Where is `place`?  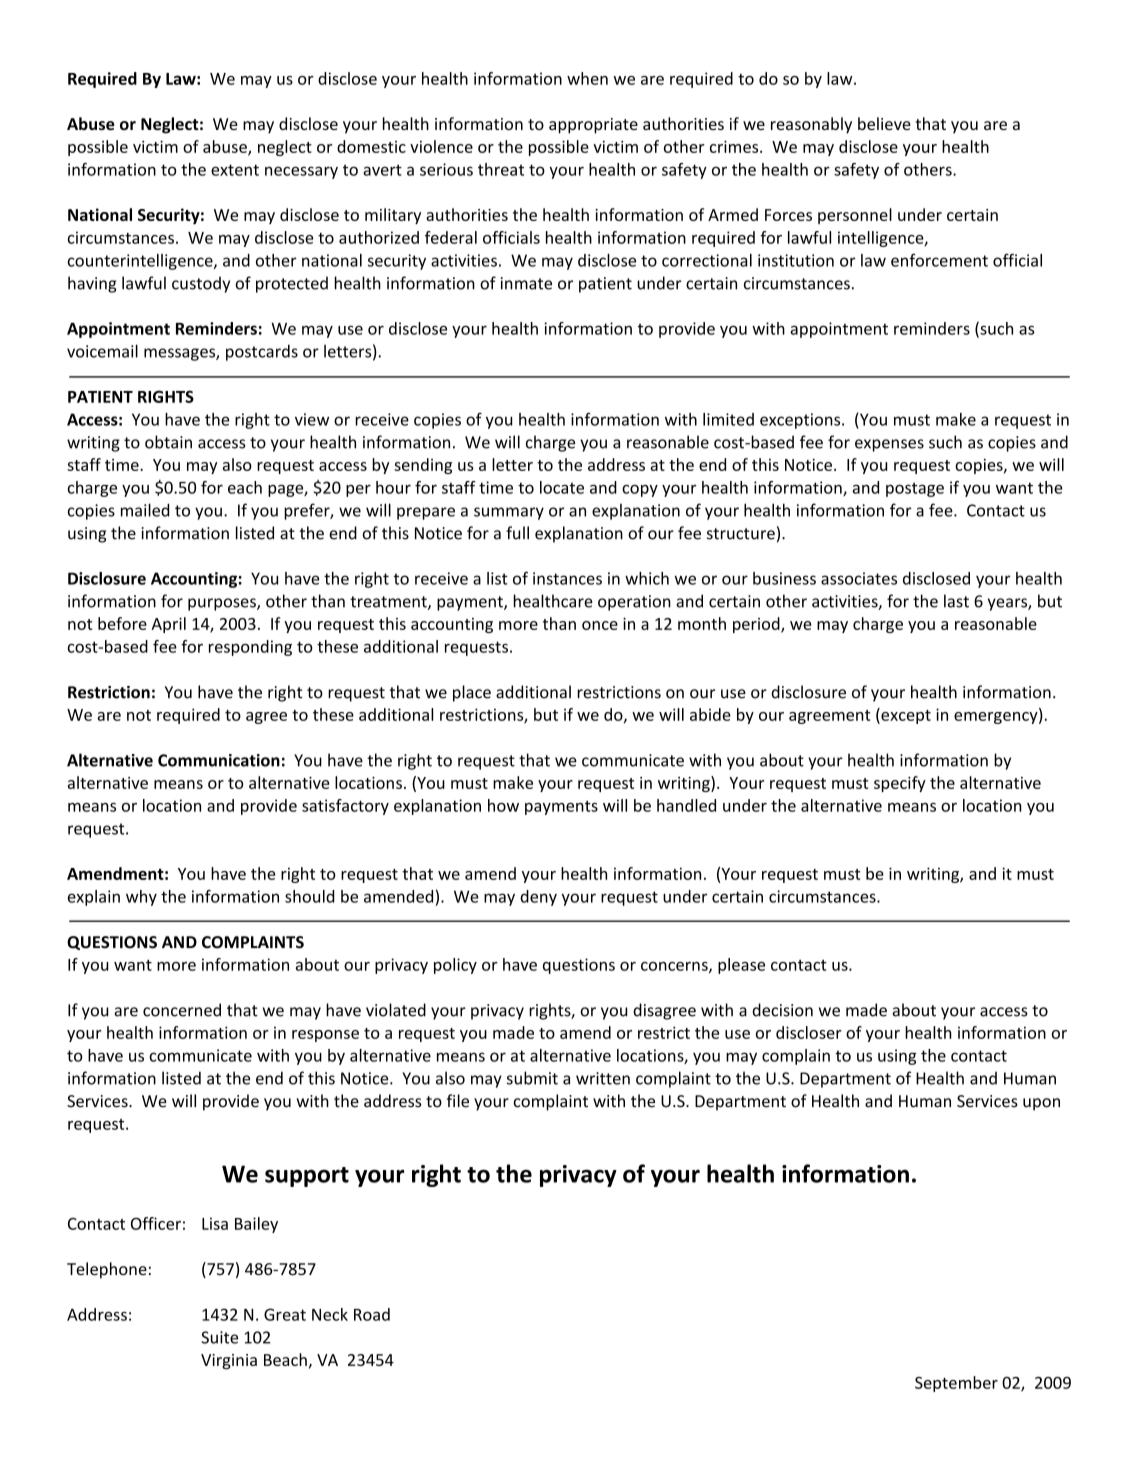 place is located at coordinates (472, 693).
